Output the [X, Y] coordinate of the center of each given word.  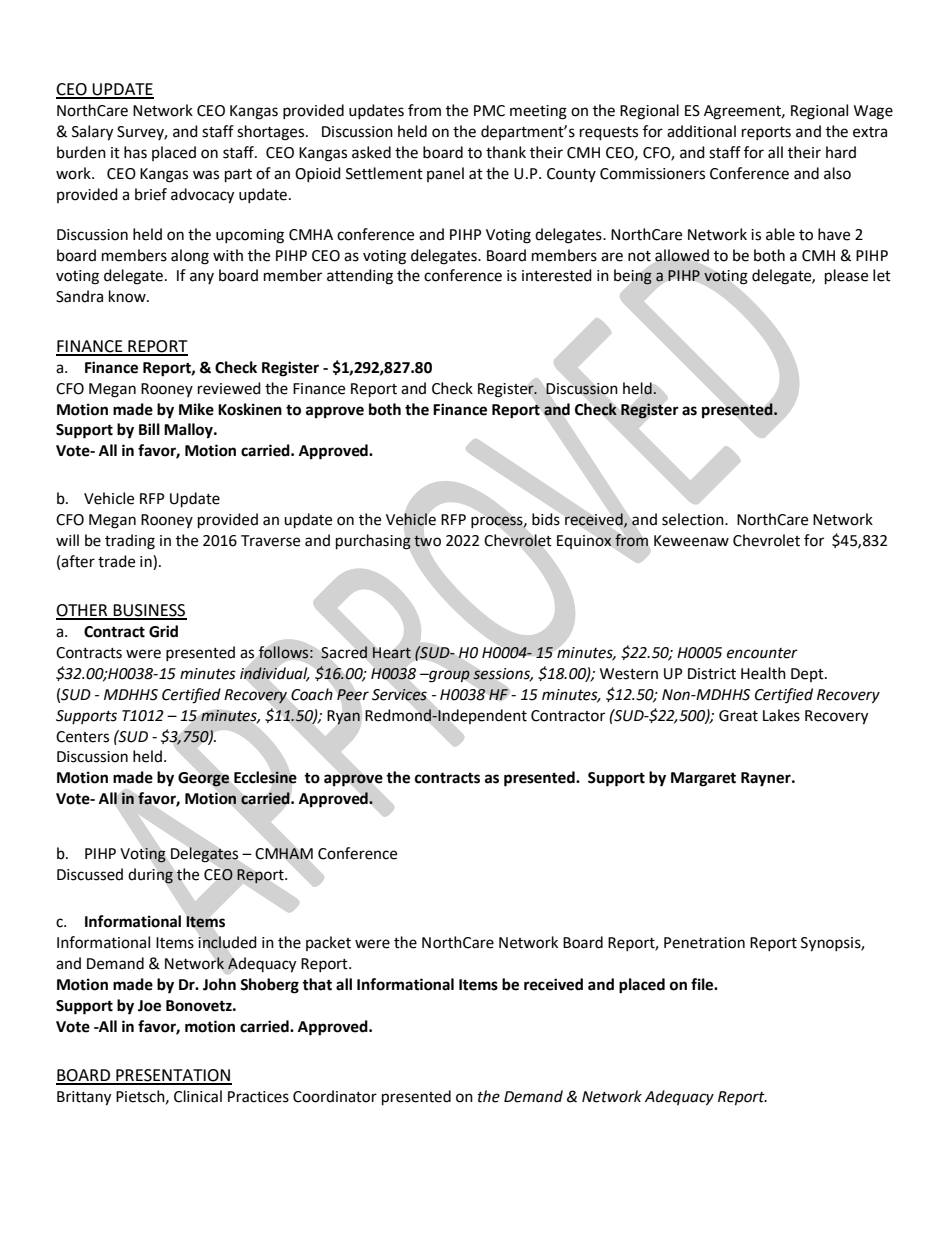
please [846, 277]
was [206, 175]
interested [557, 275]
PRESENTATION [173, 1076]
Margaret [703, 779]
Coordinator [335, 1096]
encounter [762, 653]
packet [328, 943]
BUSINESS [149, 611]
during [150, 876]
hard [841, 152]
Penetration [704, 943]
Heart [392, 653]
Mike [196, 409]
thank [506, 152]
